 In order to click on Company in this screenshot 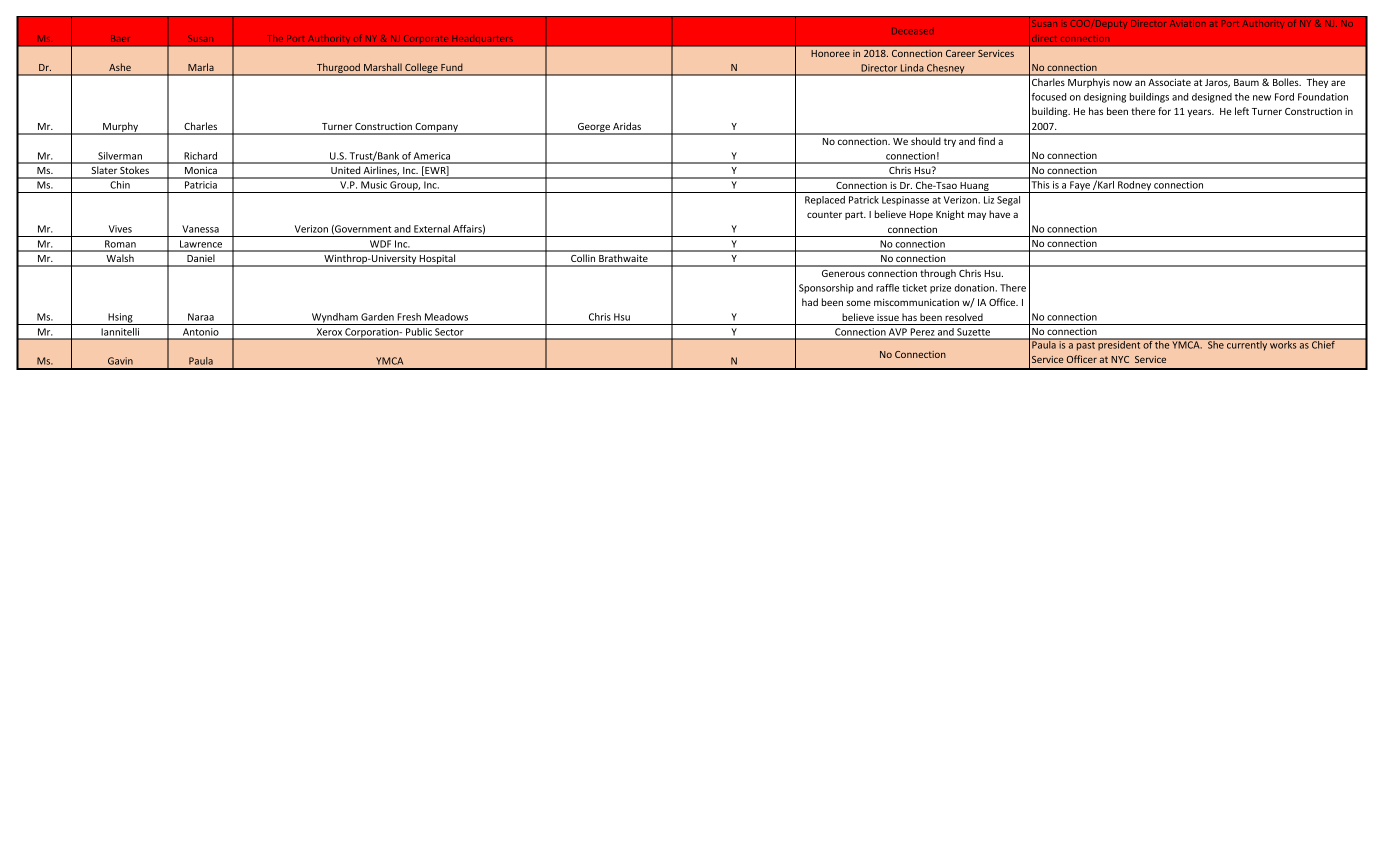, I will do `click(436, 129)`.
